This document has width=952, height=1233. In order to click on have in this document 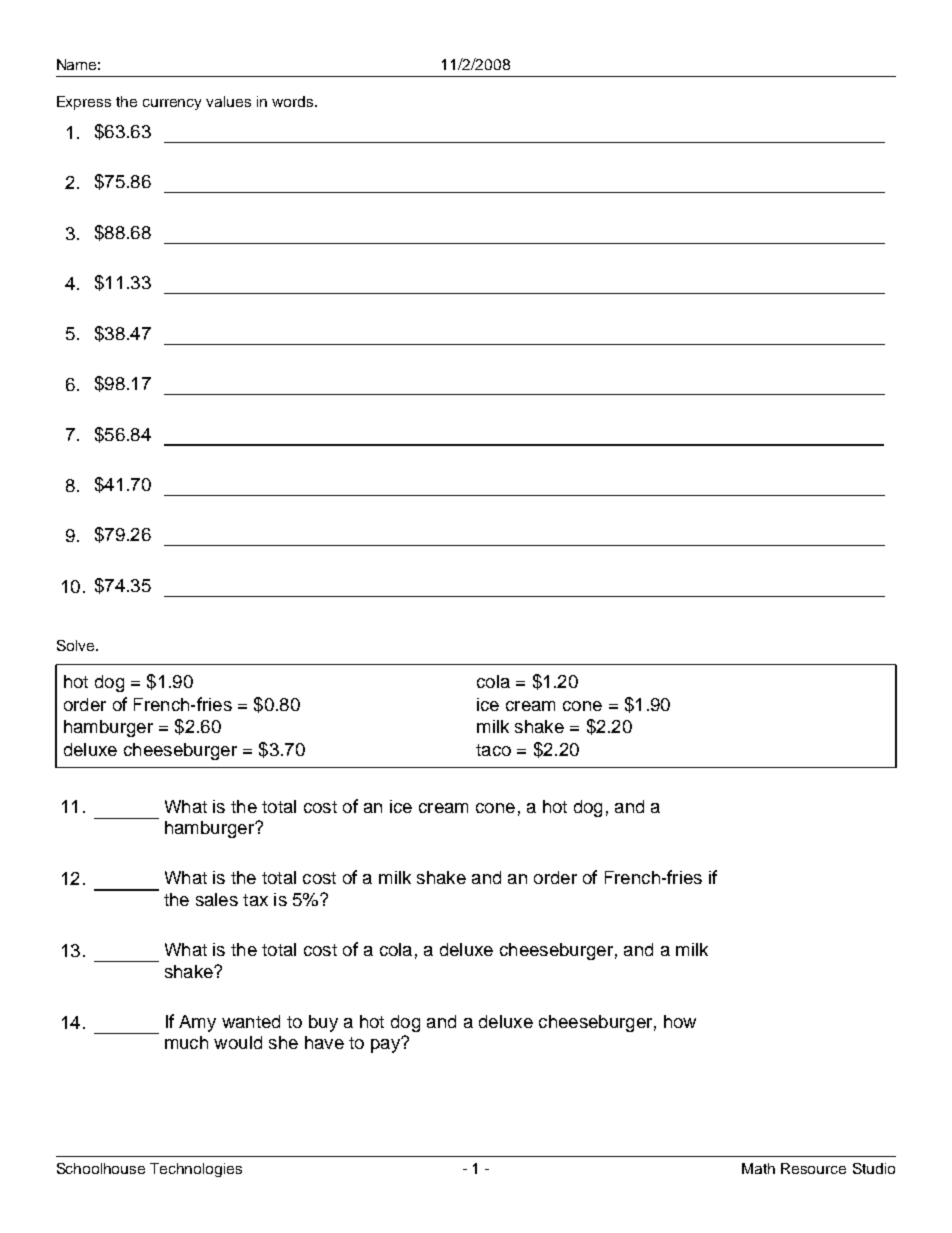, I will do `click(324, 1042)`.
